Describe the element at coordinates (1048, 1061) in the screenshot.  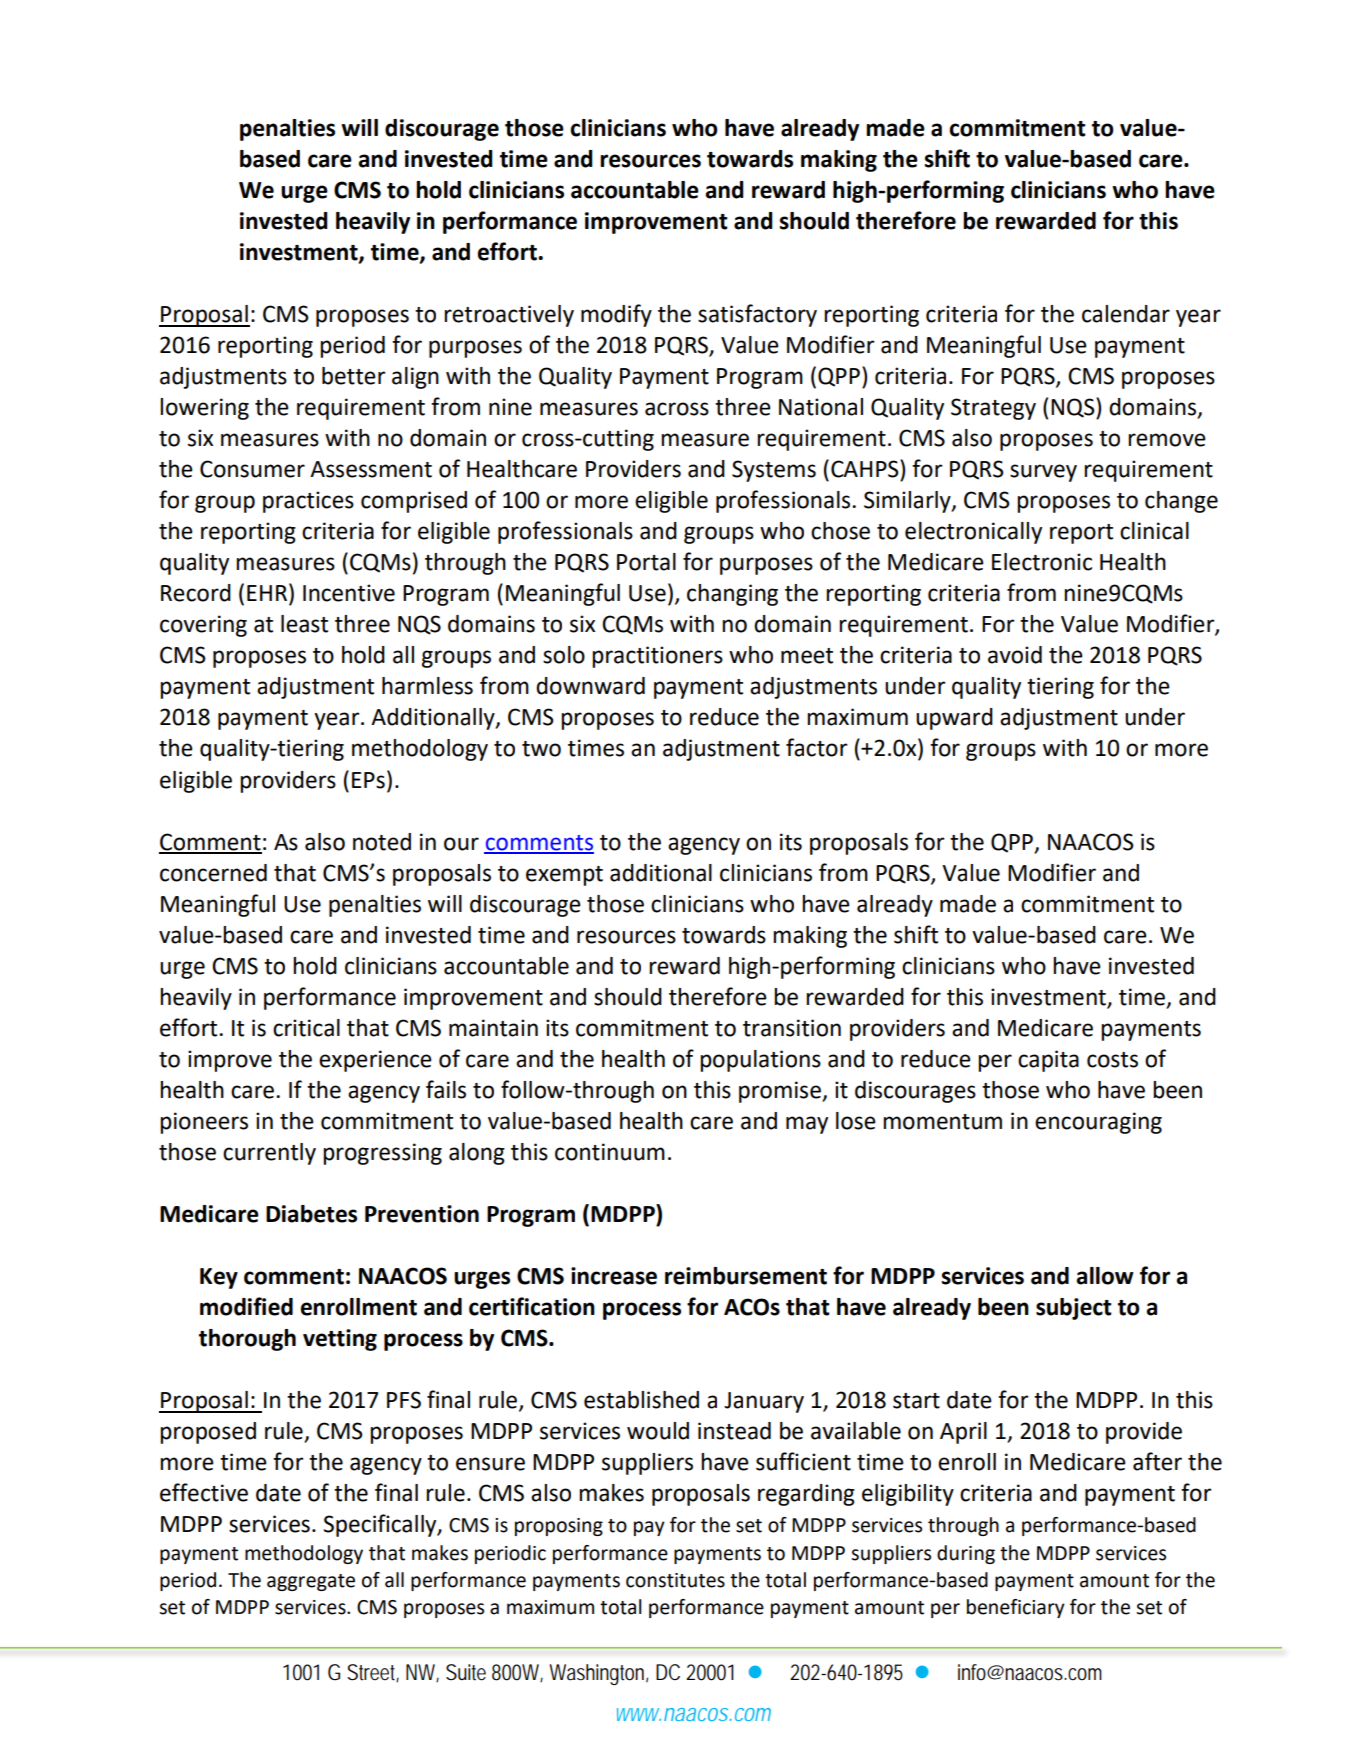
I see `capita` at that location.
